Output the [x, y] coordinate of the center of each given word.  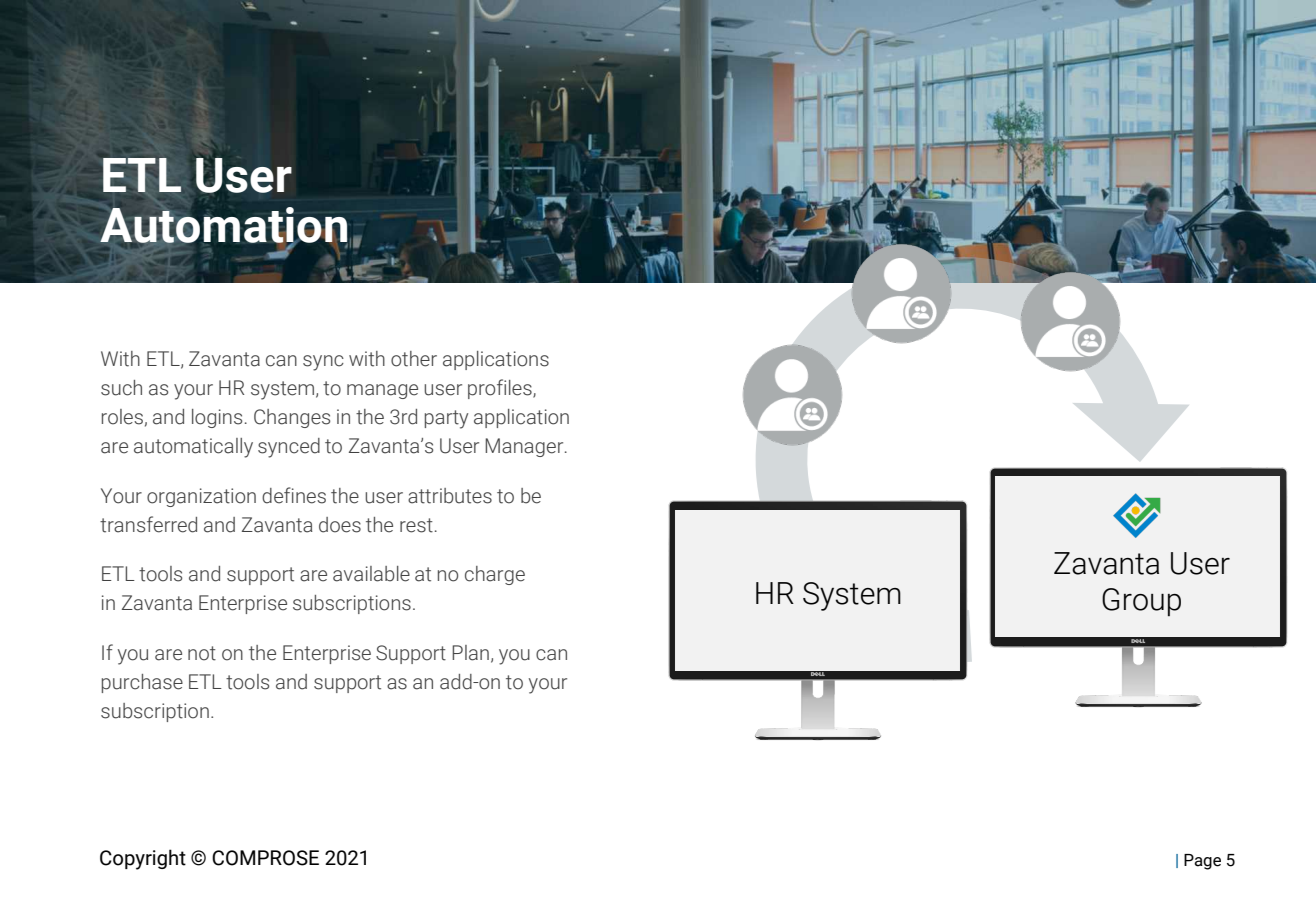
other [414, 359]
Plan [470, 653]
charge [495, 575]
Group [1141, 602]
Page [1202, 862]
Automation [224, 225]
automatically [193, 448]
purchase [142, 683]
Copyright [143, 859]
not [202, 653]
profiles [501, 389]
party [446, 419]
